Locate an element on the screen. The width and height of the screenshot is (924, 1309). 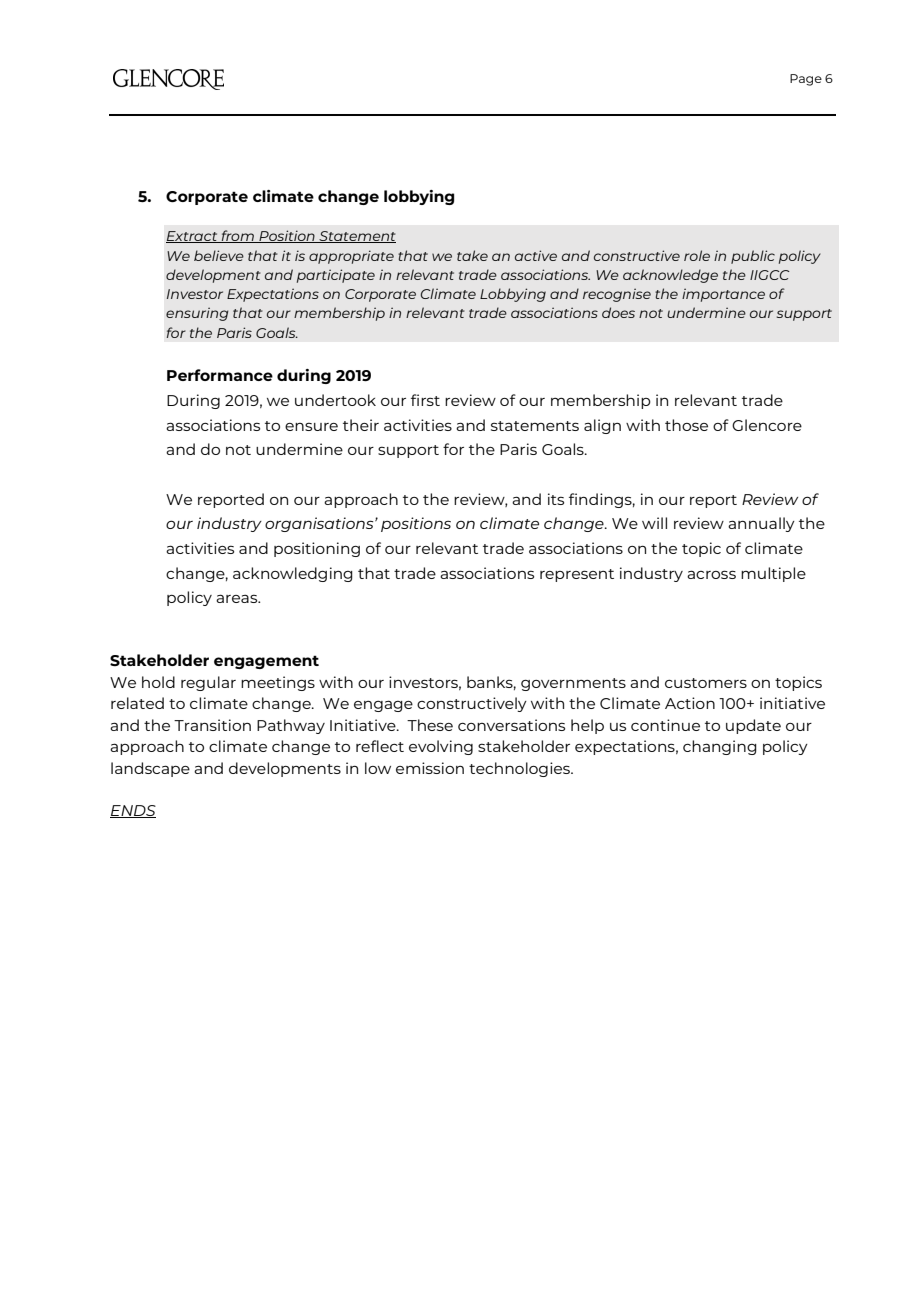
from is located at coordinates (237, 236).
